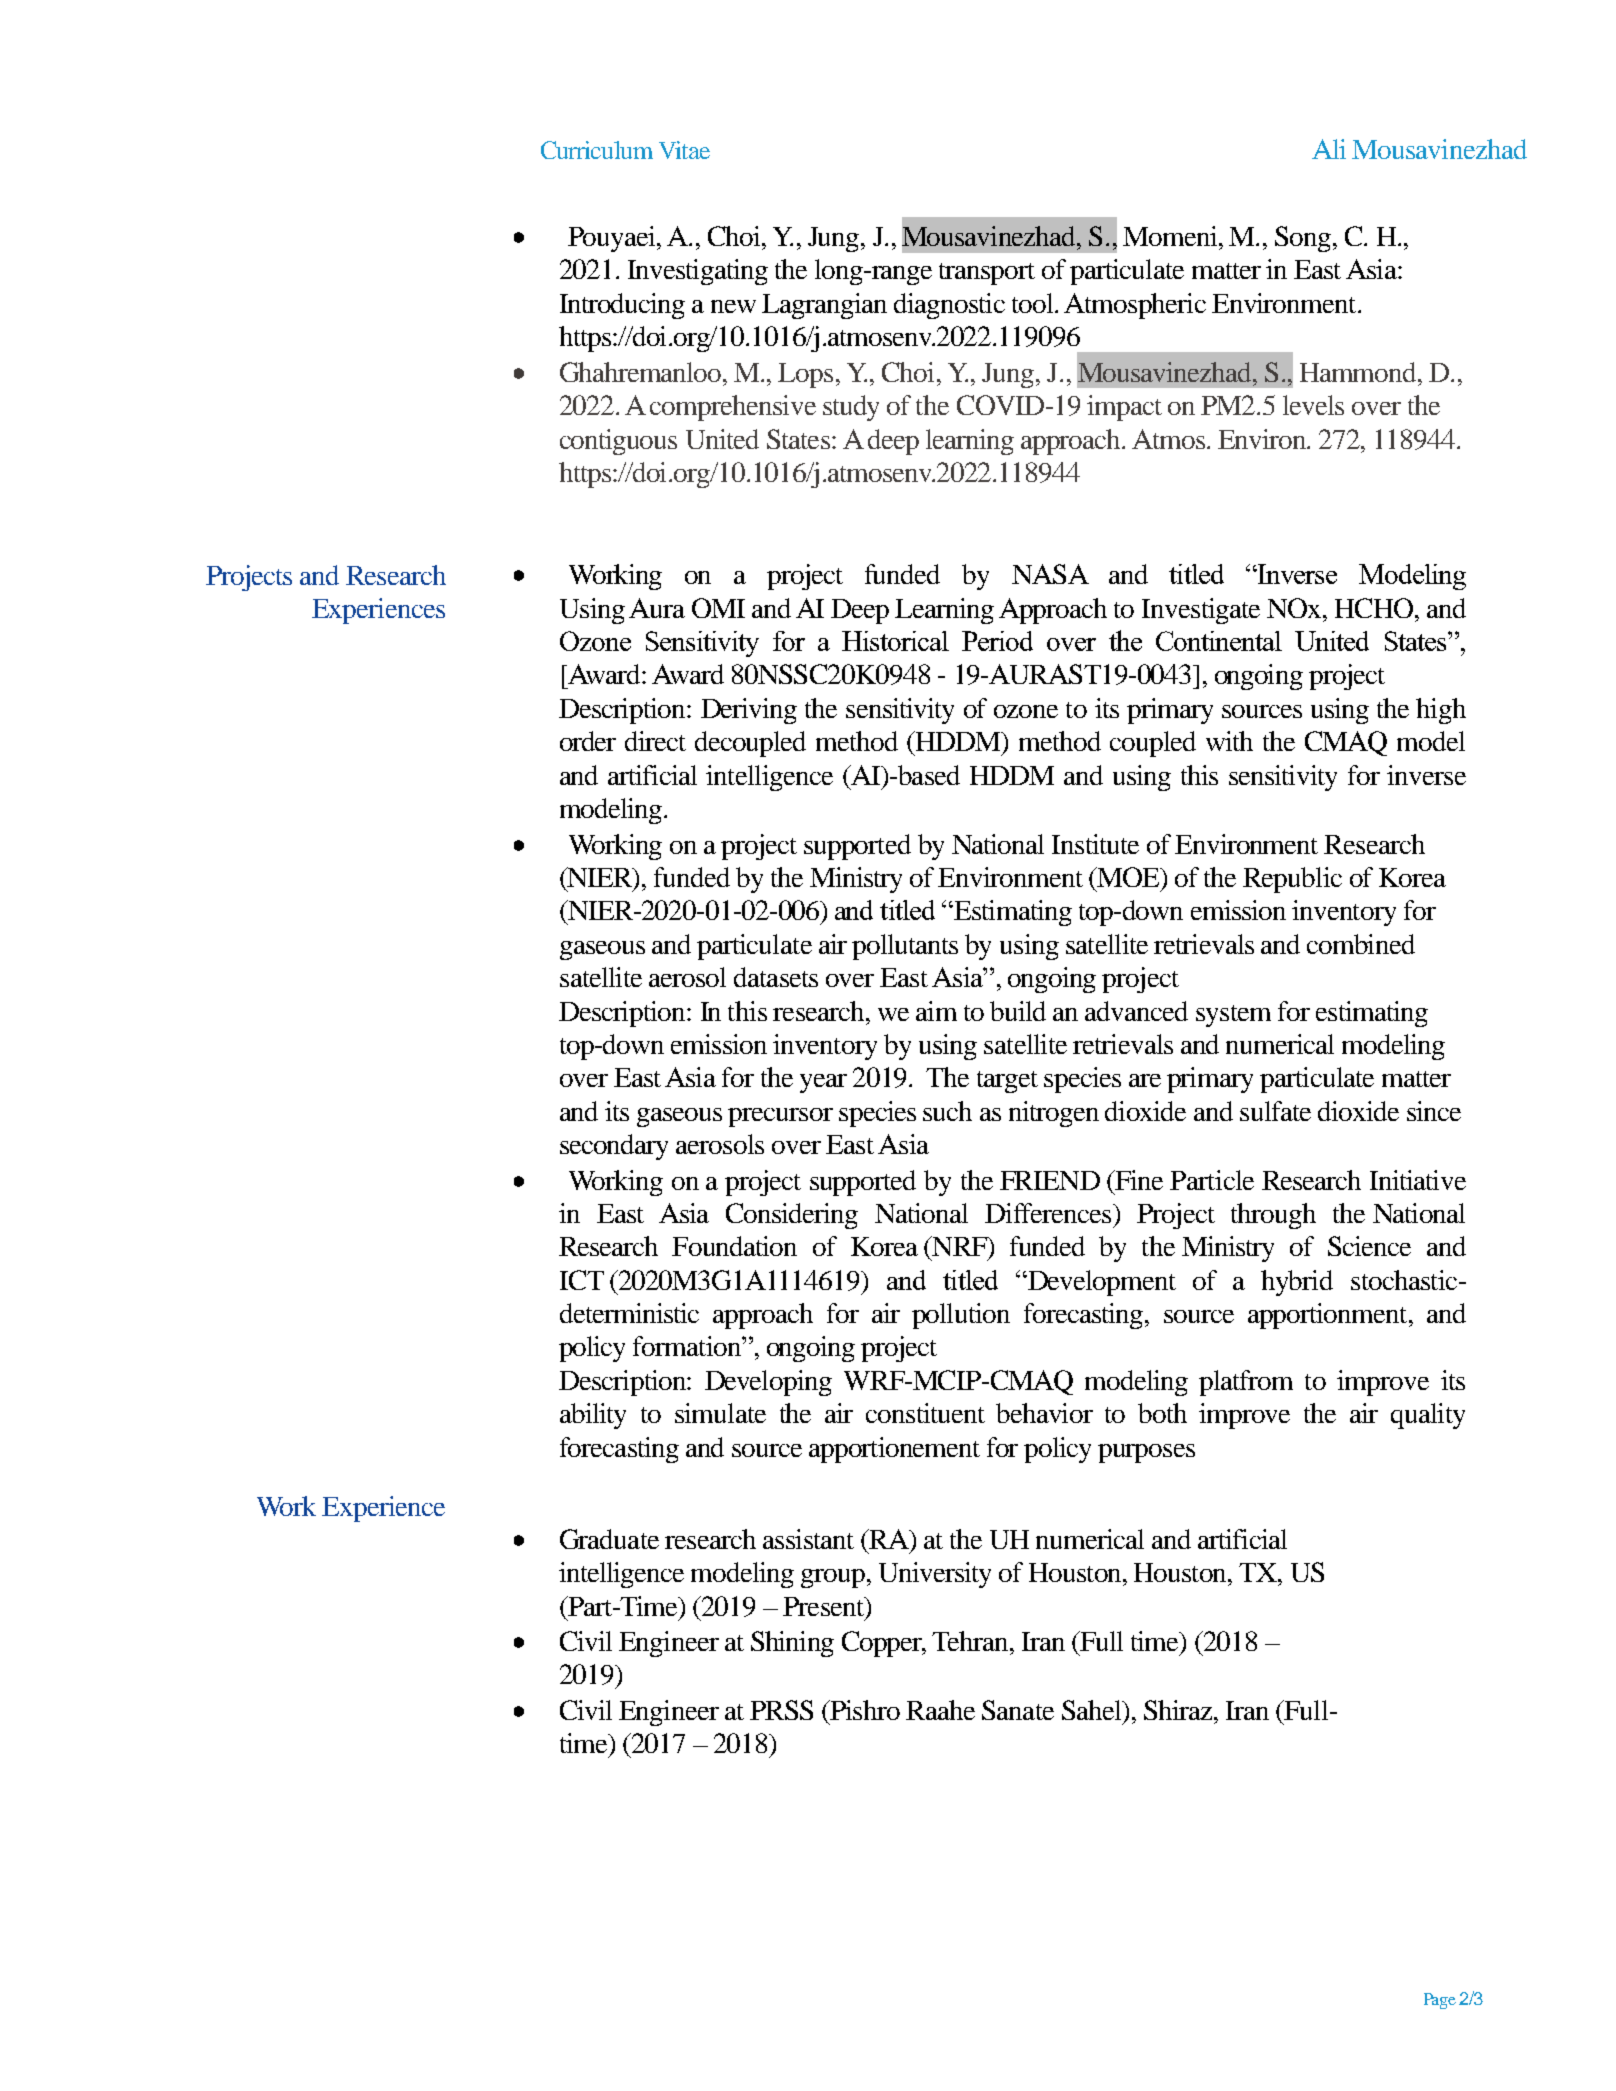  What do you see at coordinates (1304, 239) in the document?
I see `Song` at bounding box center [1304, 239].
